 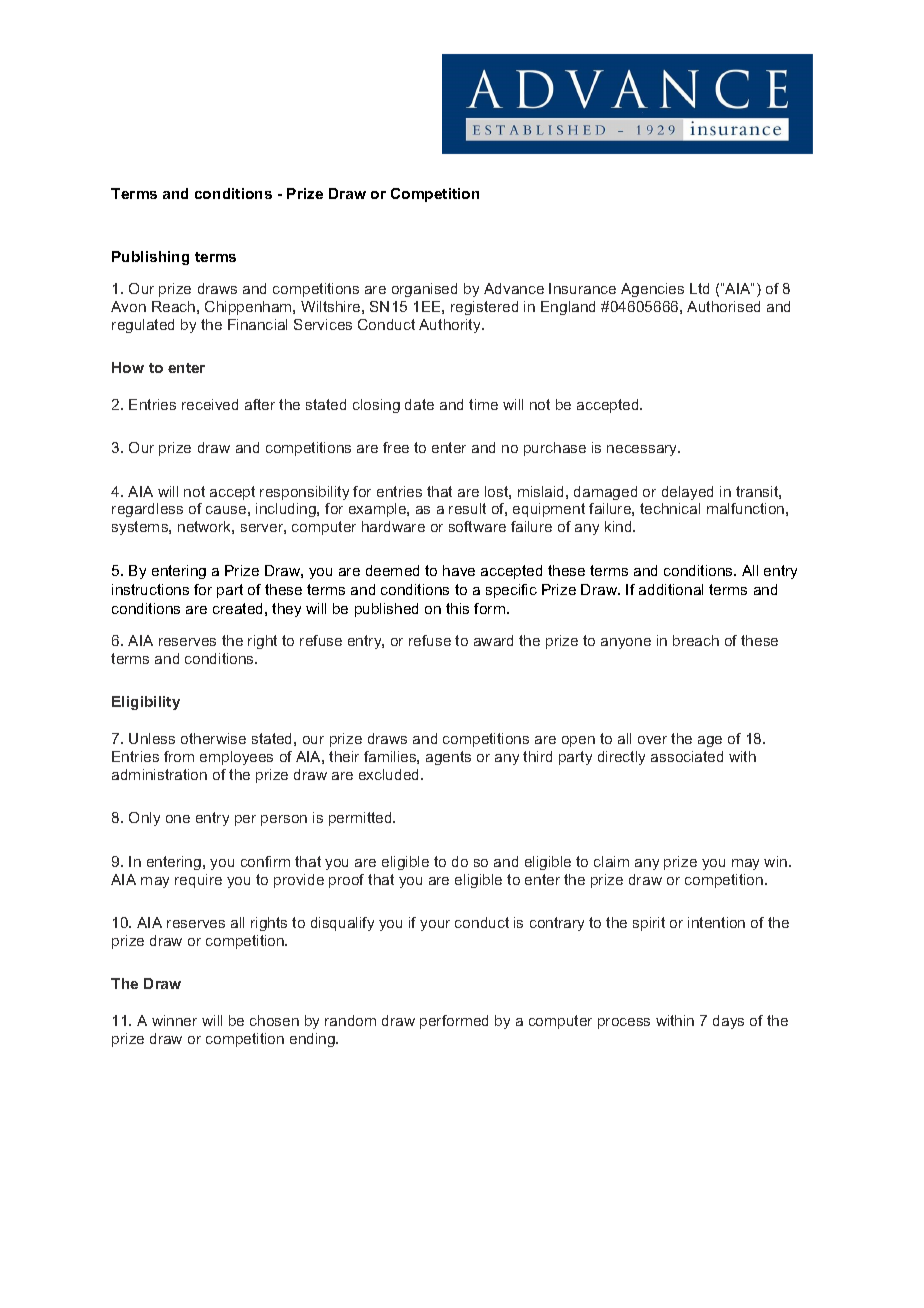 I want to click on agents, so click(x=448, y=758).
